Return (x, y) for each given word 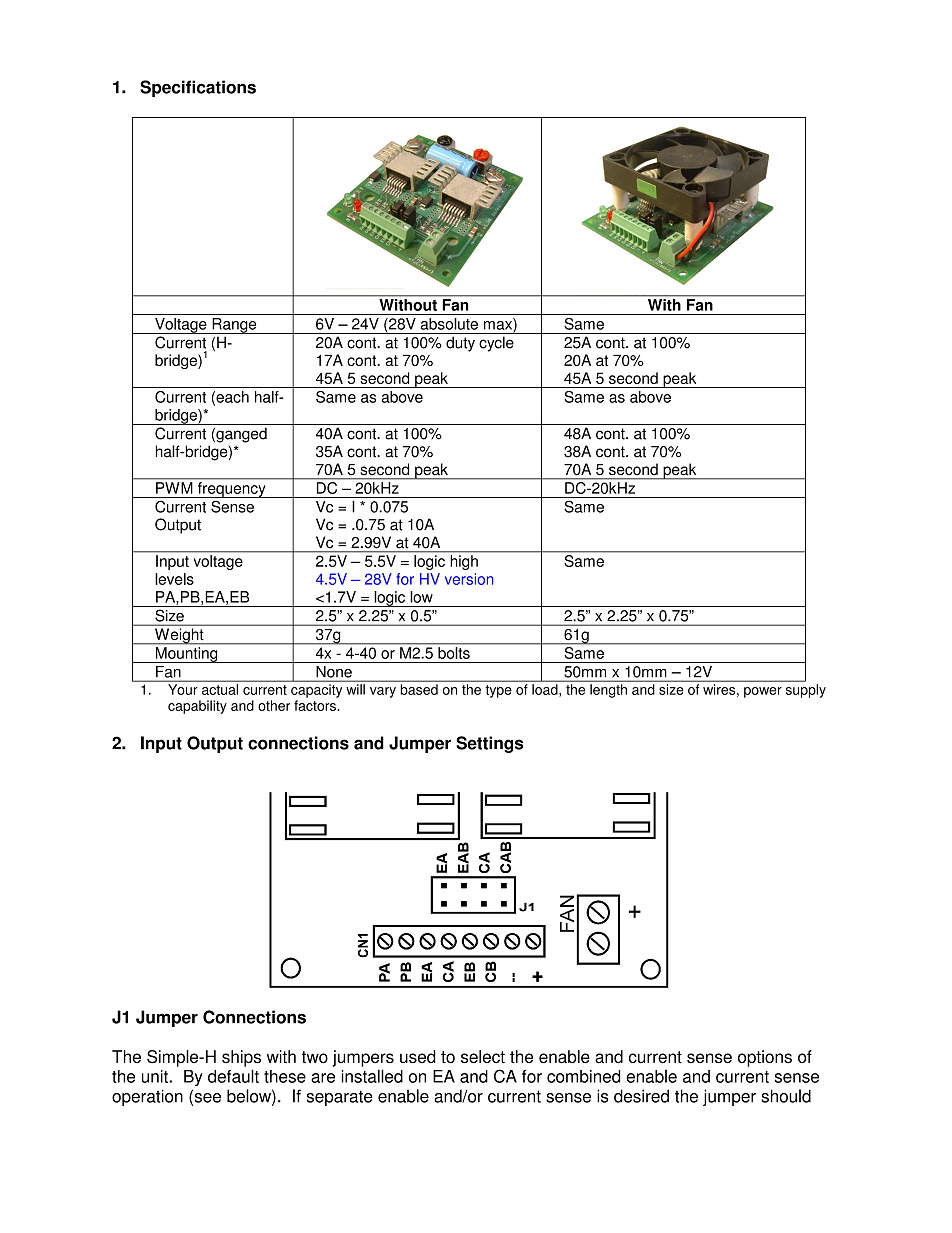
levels (174, 579)
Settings (489, 744)
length (608, 691)
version (469, 579)
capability (197, 707)
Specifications (198, 88)
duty (460, 344)
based (419, 689)
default (233, 1076)
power (763, 692)
